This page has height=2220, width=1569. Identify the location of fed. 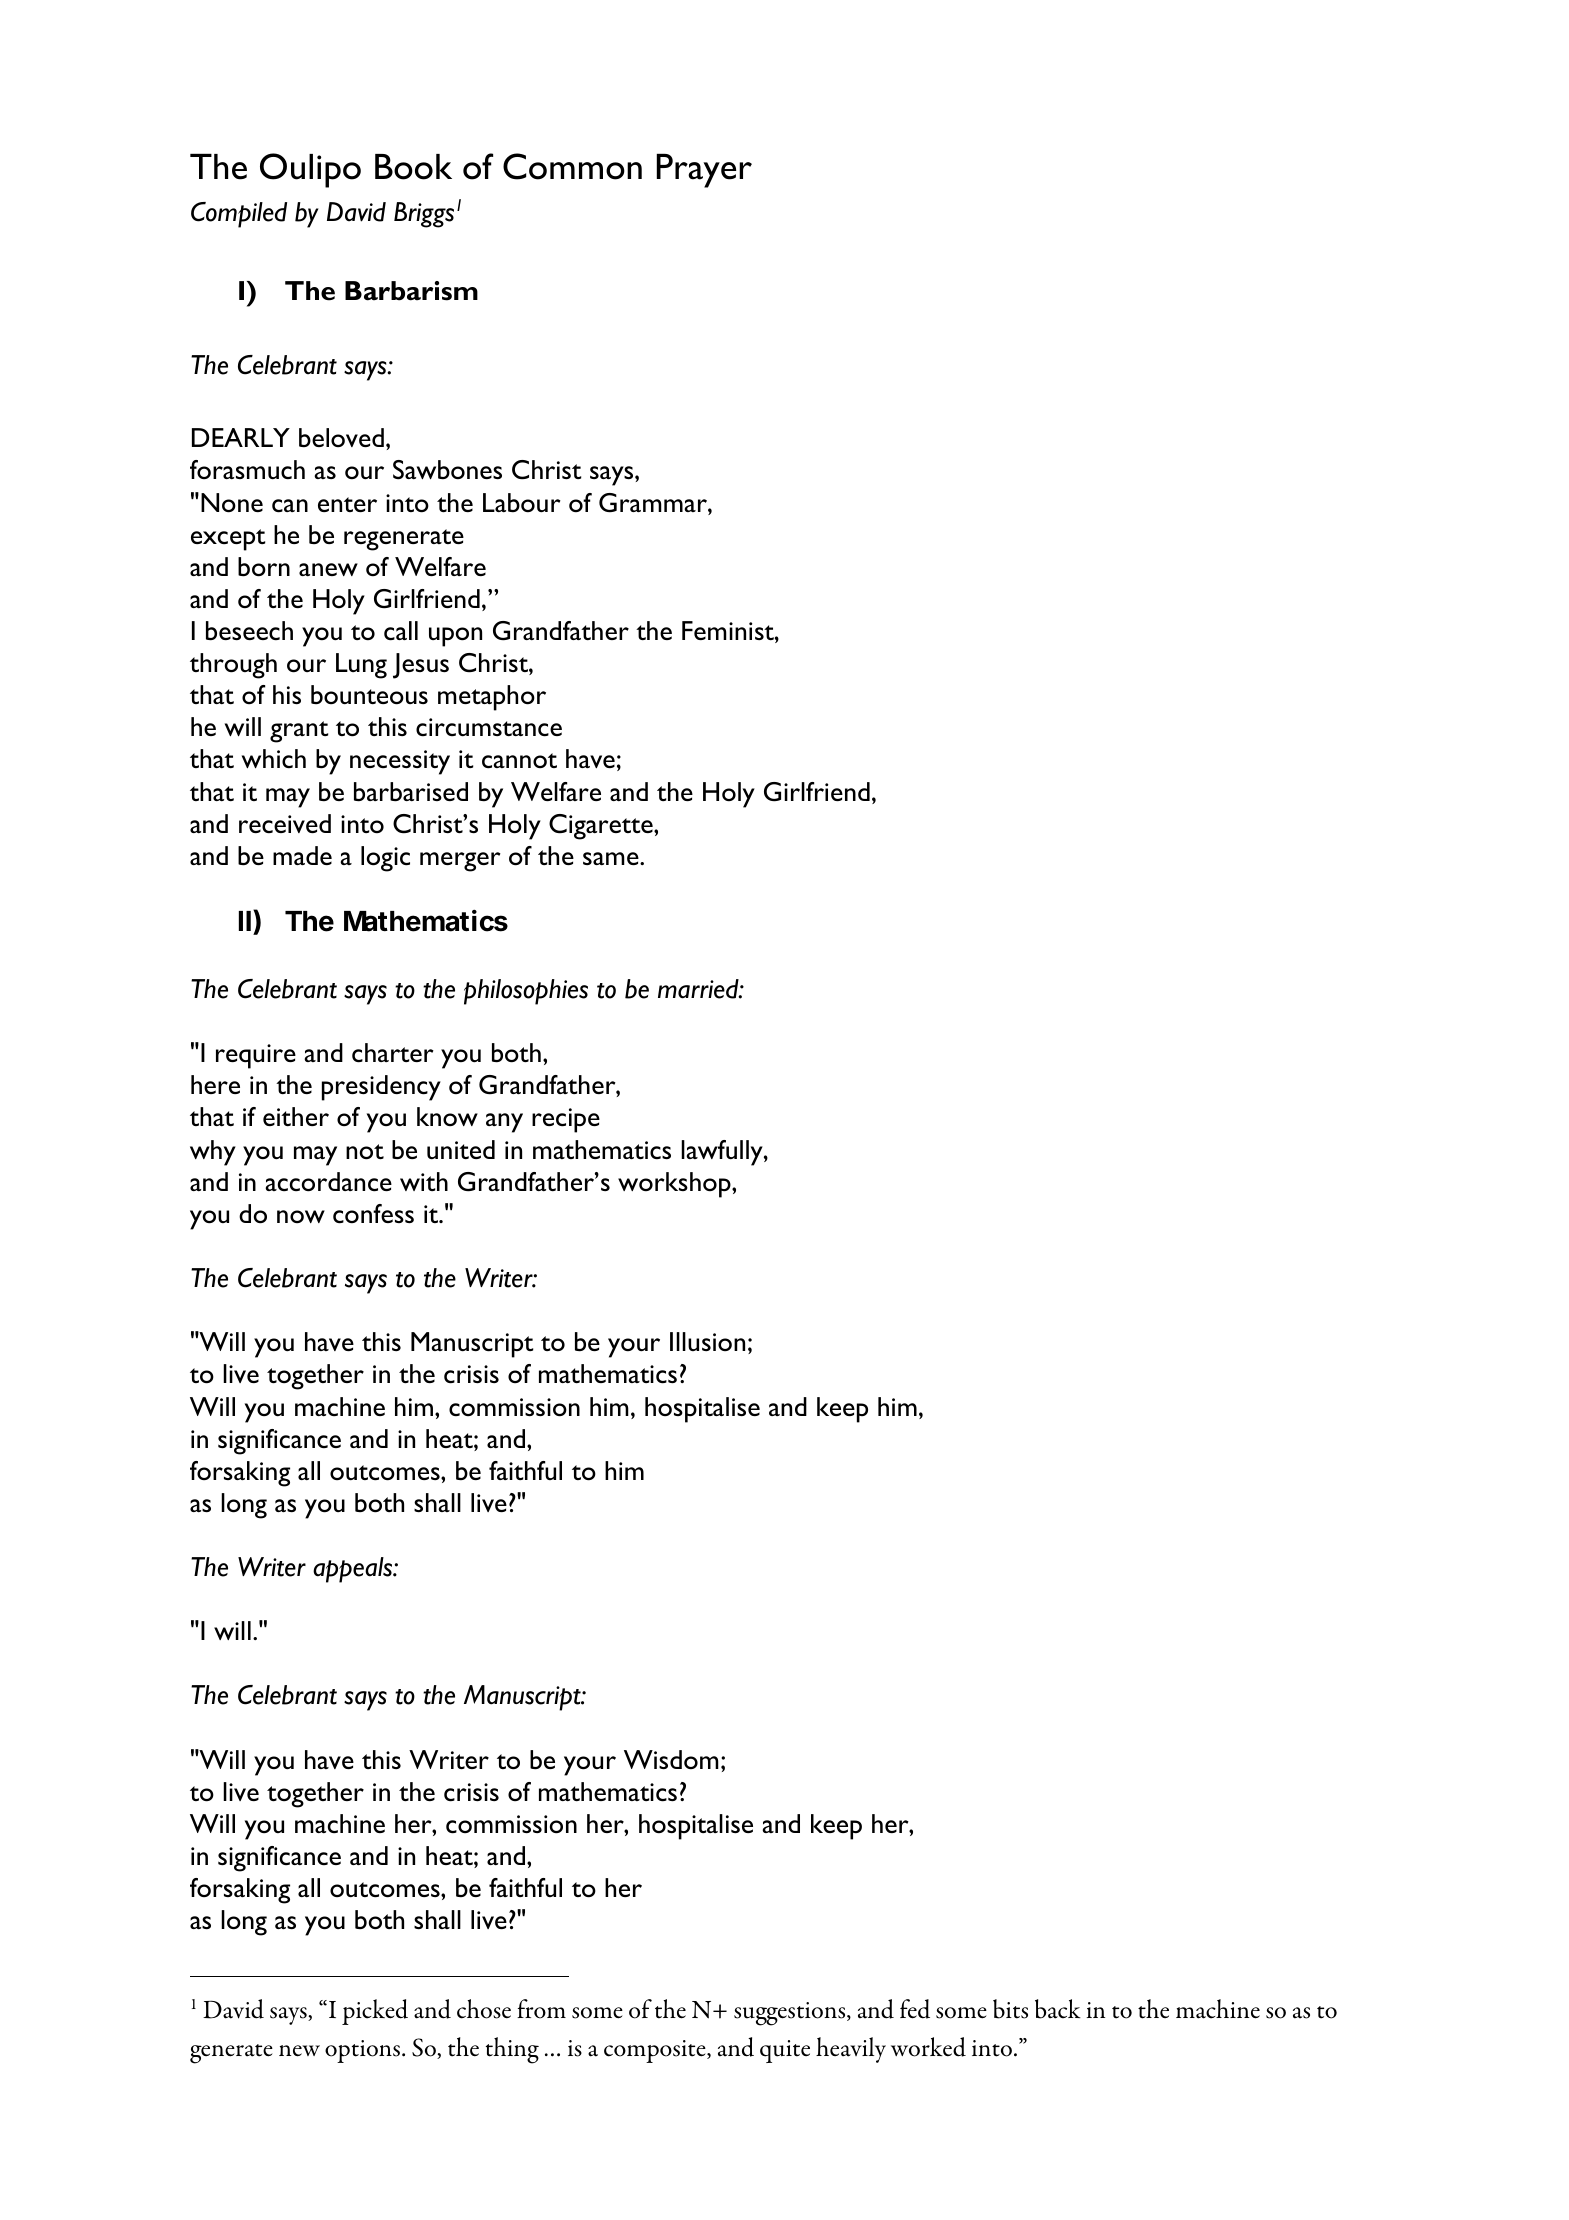
(915, 2009).
